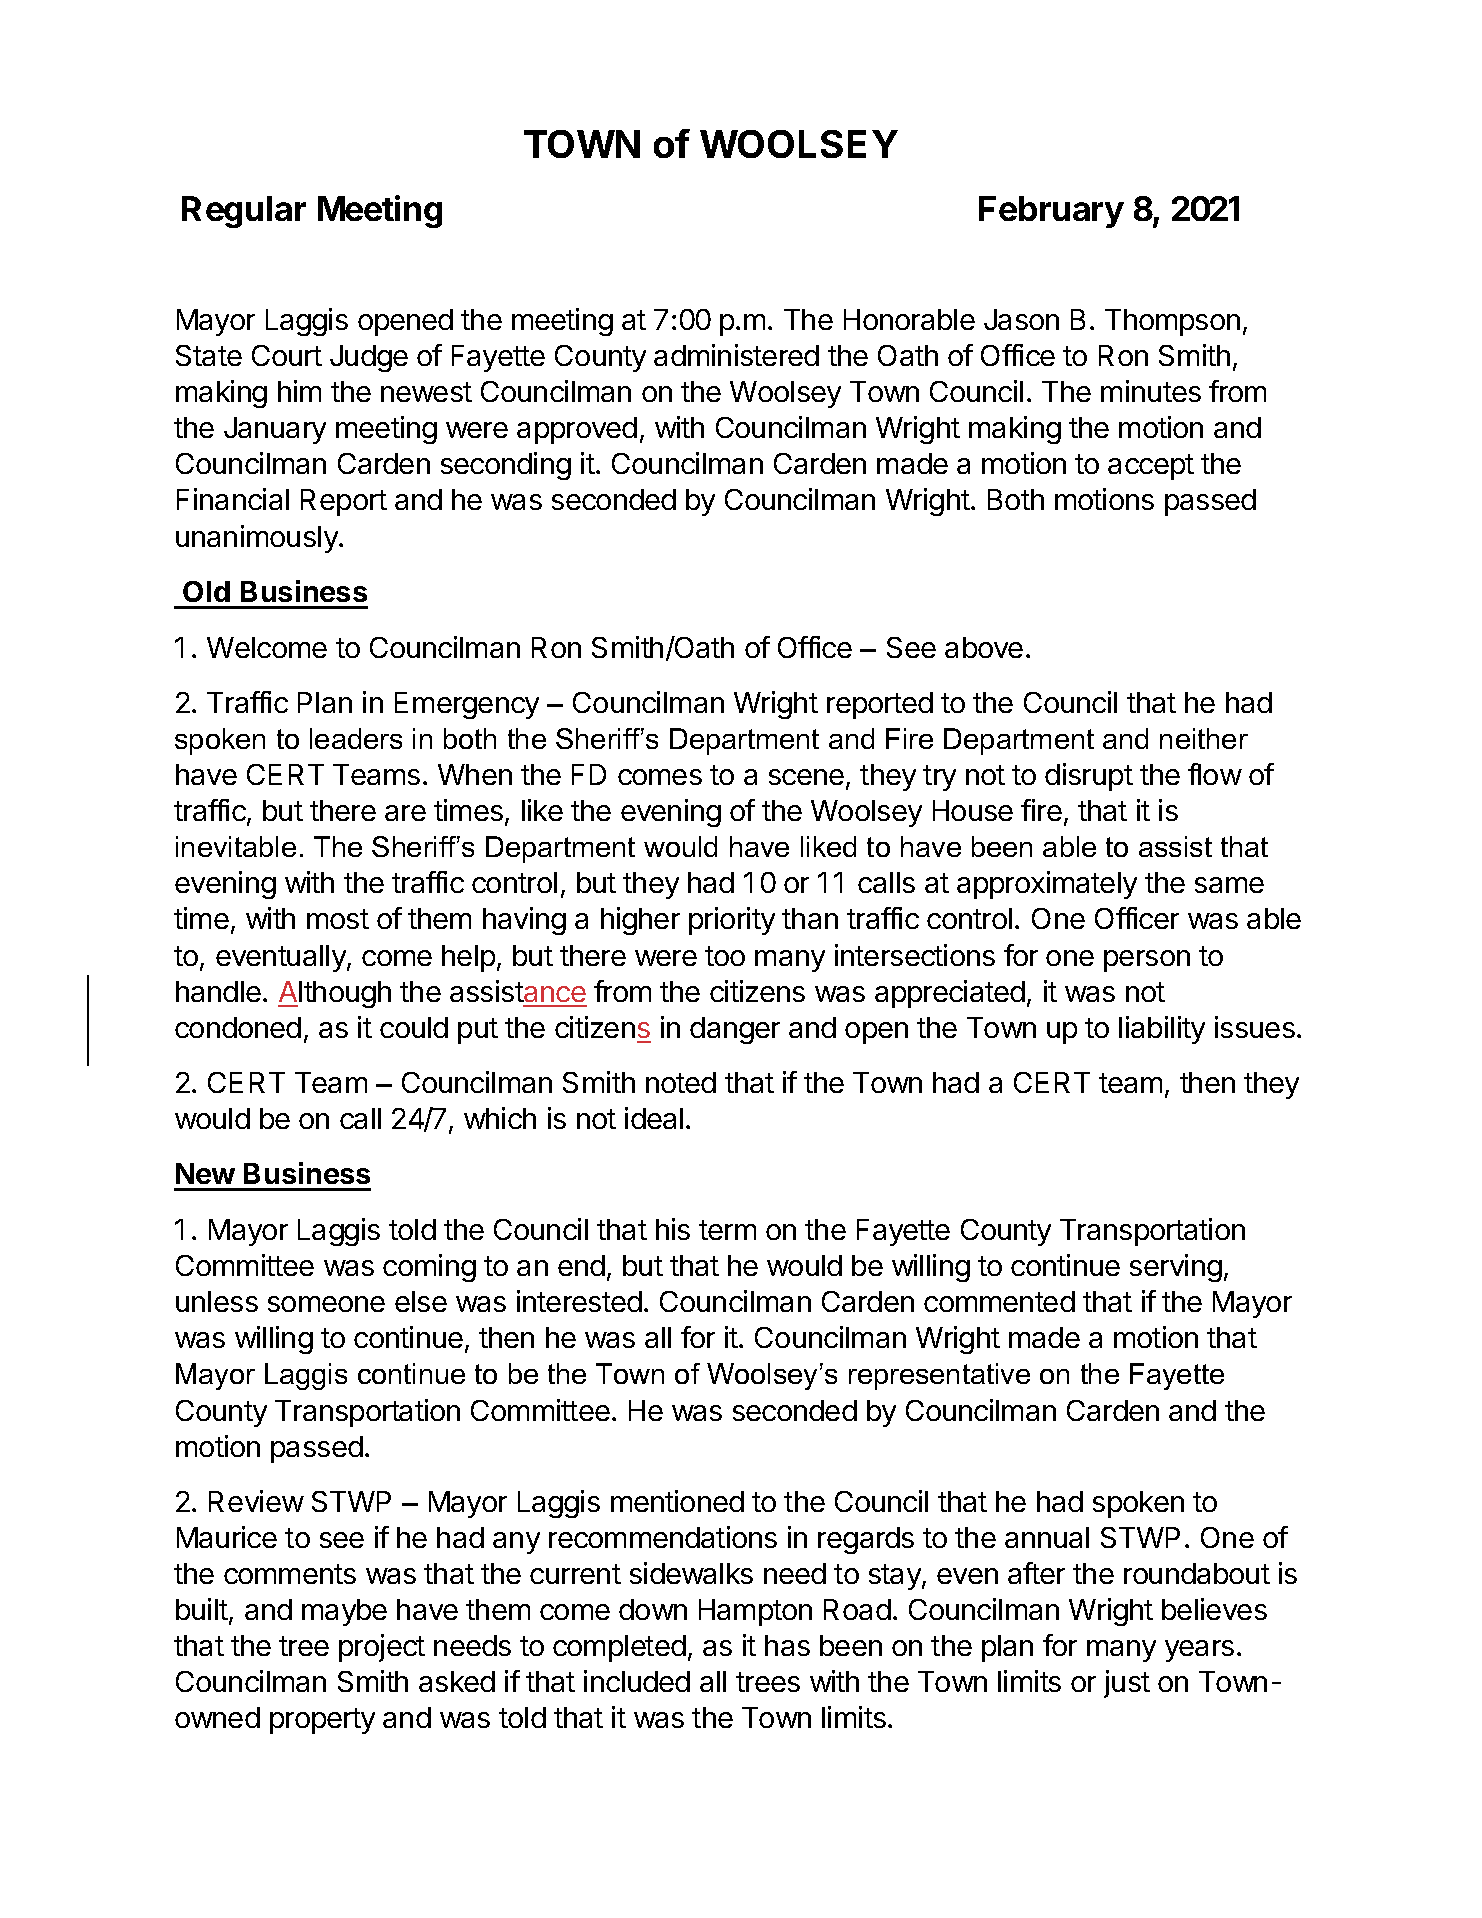  I want to click on too, so click(725, 956).
